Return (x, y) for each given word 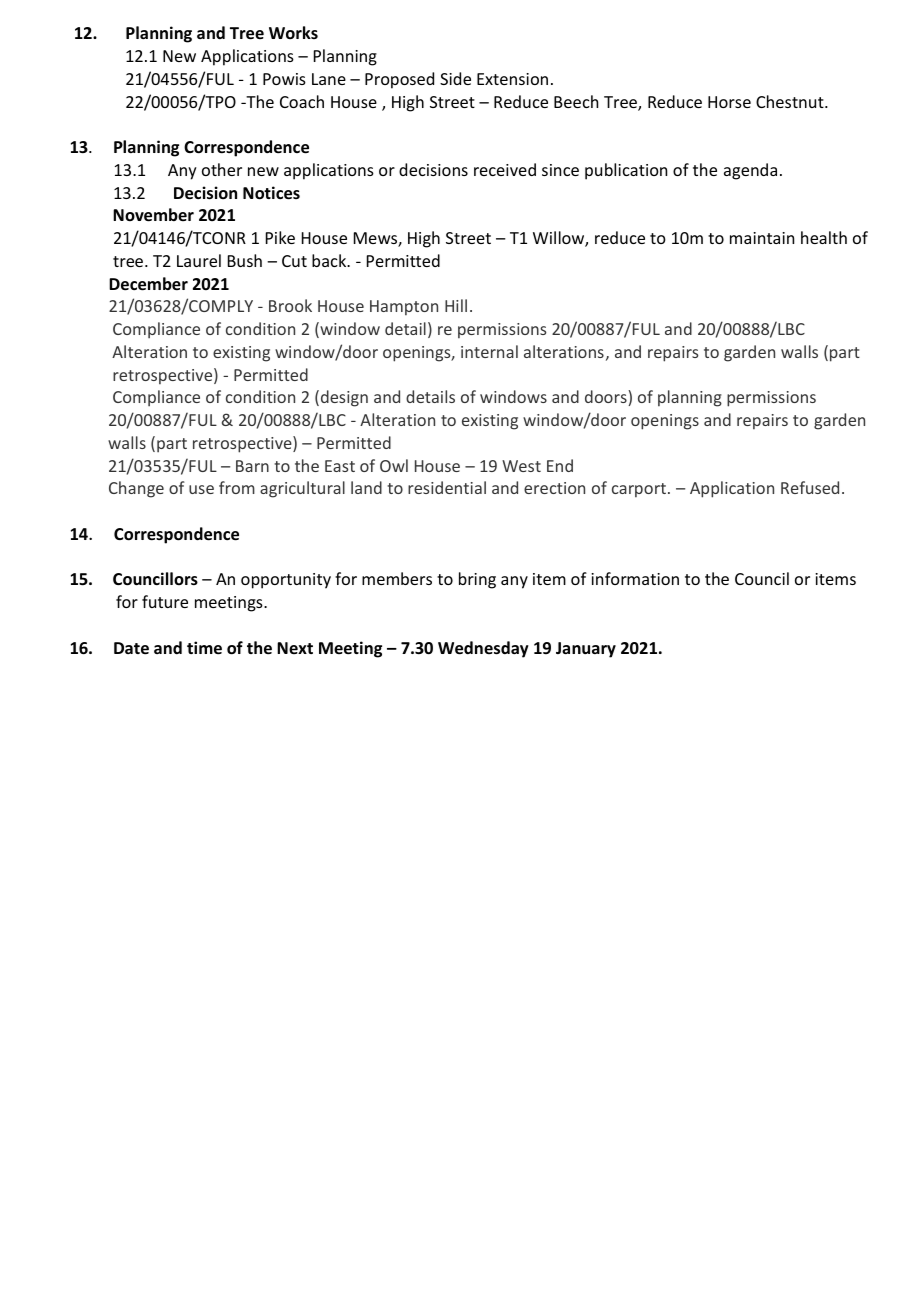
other (222, 169)
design (344, 398)
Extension (512, 79)
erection (554, 488)
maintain (762, 238)
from (237, 487)
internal (489, 351)
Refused (810, 487)
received (505, 169)
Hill (456, 305)
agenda (750, 171)
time (204, 648)
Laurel (199, 260)
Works (293, 32)
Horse (729, 102)
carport (639, 490)
